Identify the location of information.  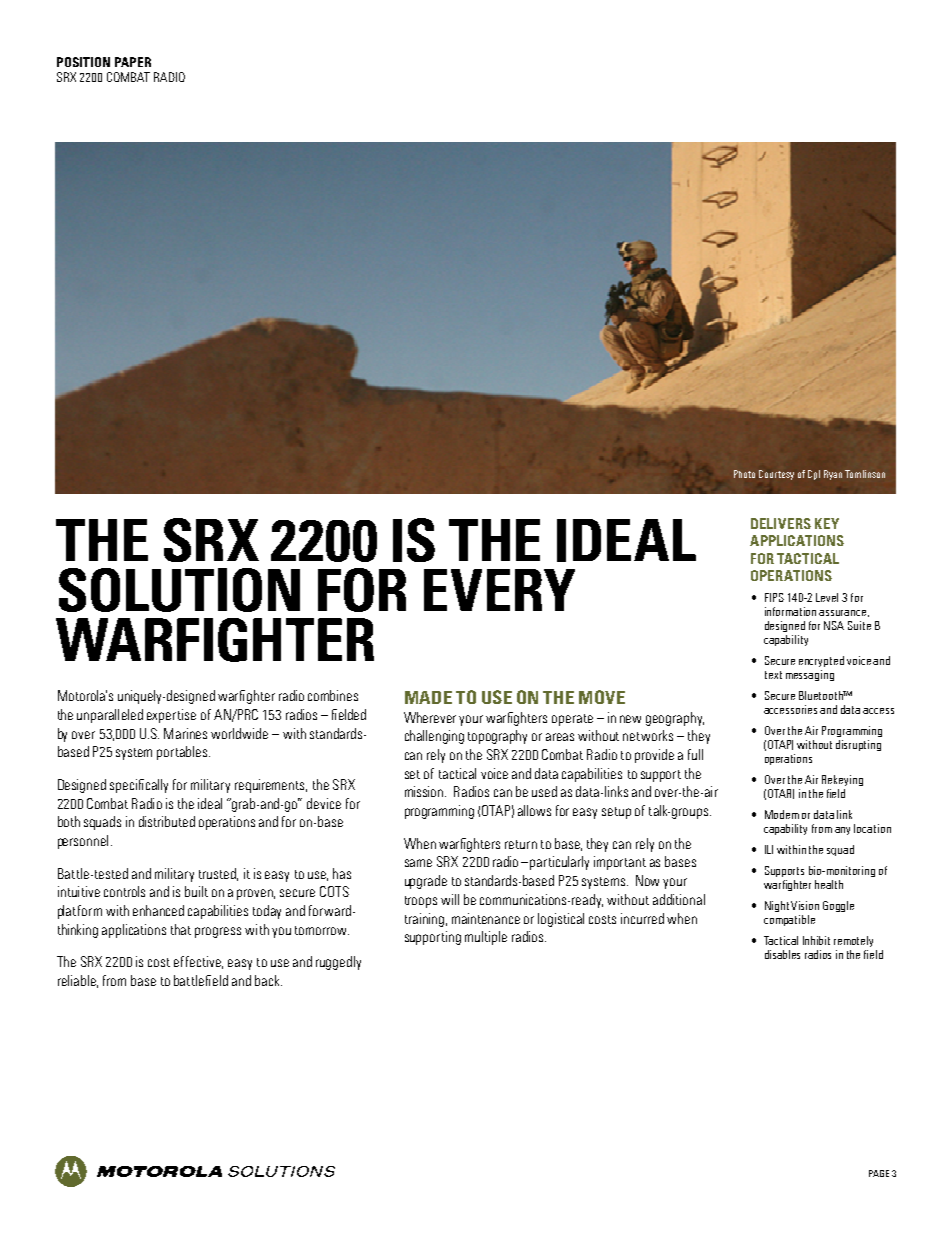
(790, 611).
